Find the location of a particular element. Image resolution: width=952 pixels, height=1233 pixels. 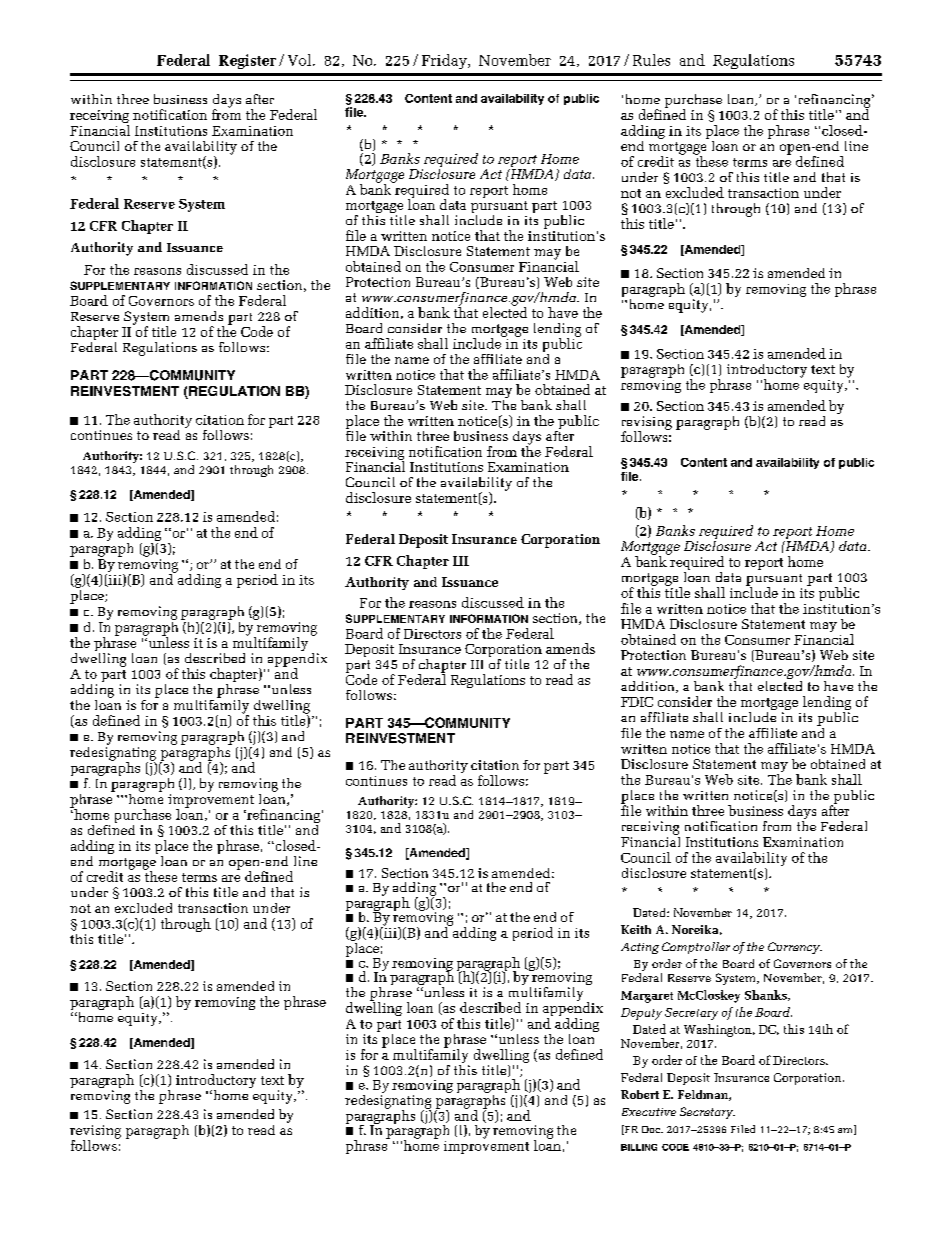

Comptroller is located at coordinates (696, 948).
